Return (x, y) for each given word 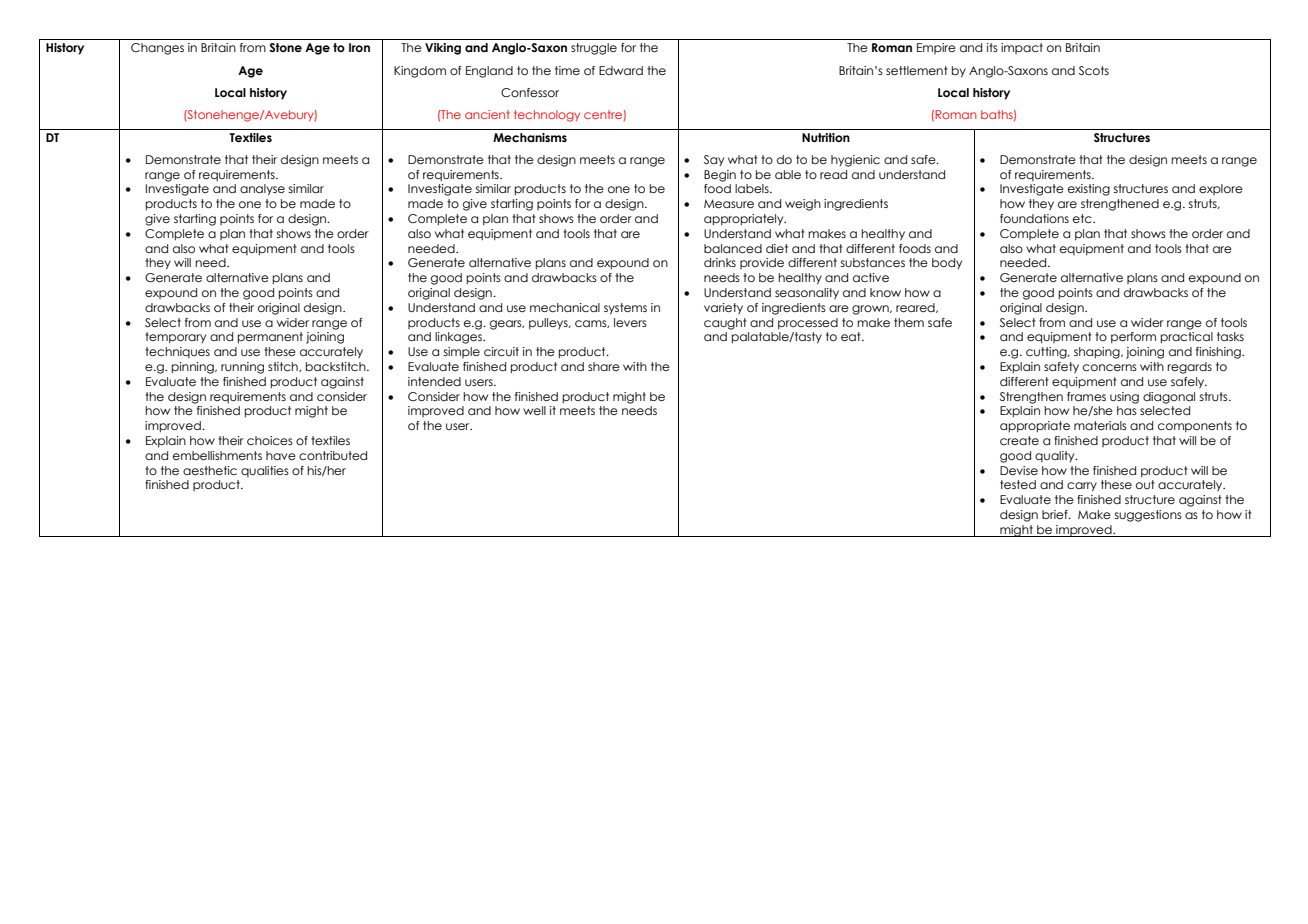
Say (714, 160)
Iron (359, 47)
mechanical (565, 307)
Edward (621, 70)
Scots (1094, 70)
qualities (265, 471)
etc (1083, 218)
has (1127, 410)
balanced (733, 248)
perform (1133, 337)
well (534, 410)
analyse (262, 190)
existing (1089, 190)
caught (725, 324)
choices (270, 440)
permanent (270, 337)
